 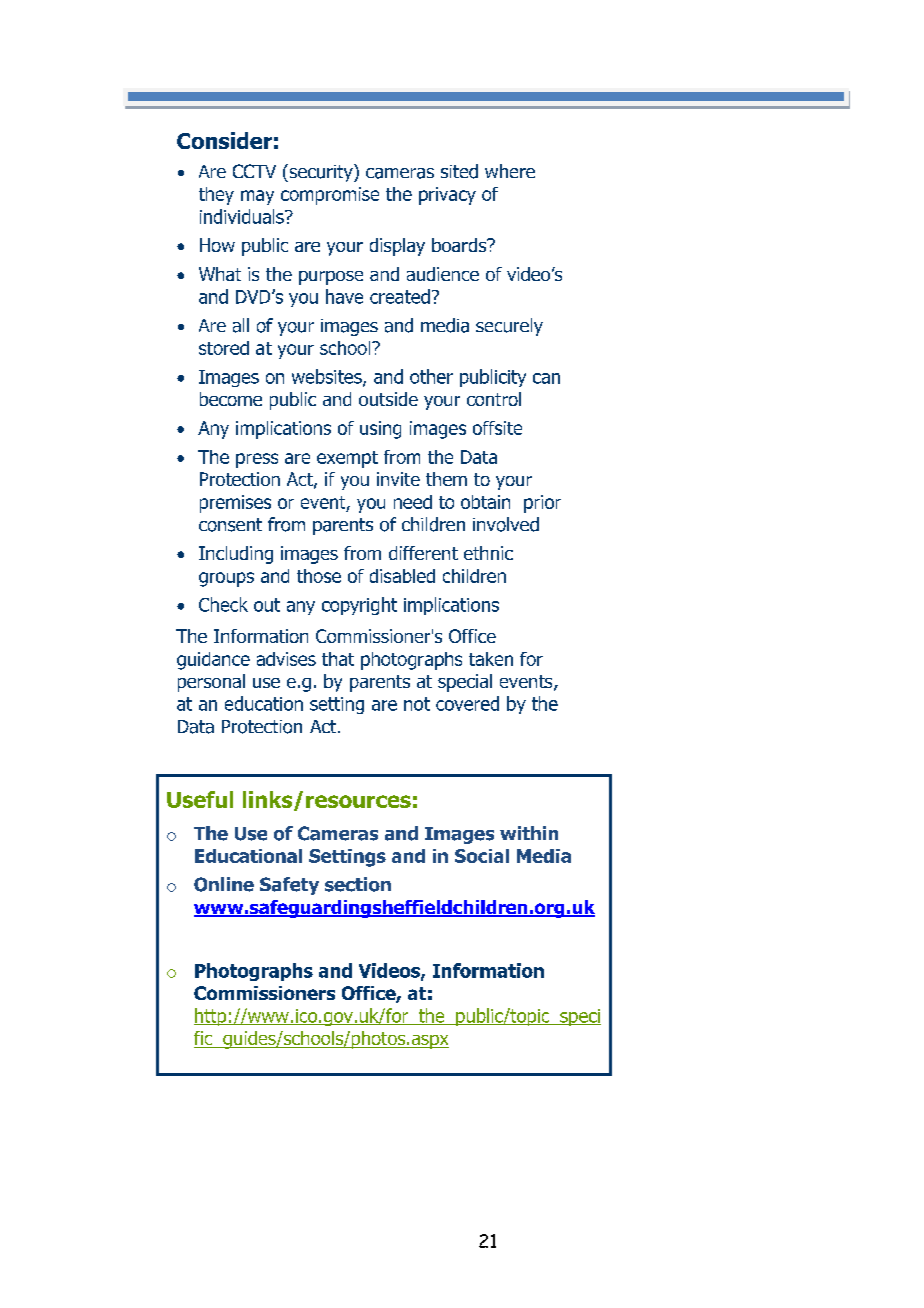 What do you see at coordinates (497, 428) in the screenshot?
I see `offsite` at bounding box center [497, 428].
